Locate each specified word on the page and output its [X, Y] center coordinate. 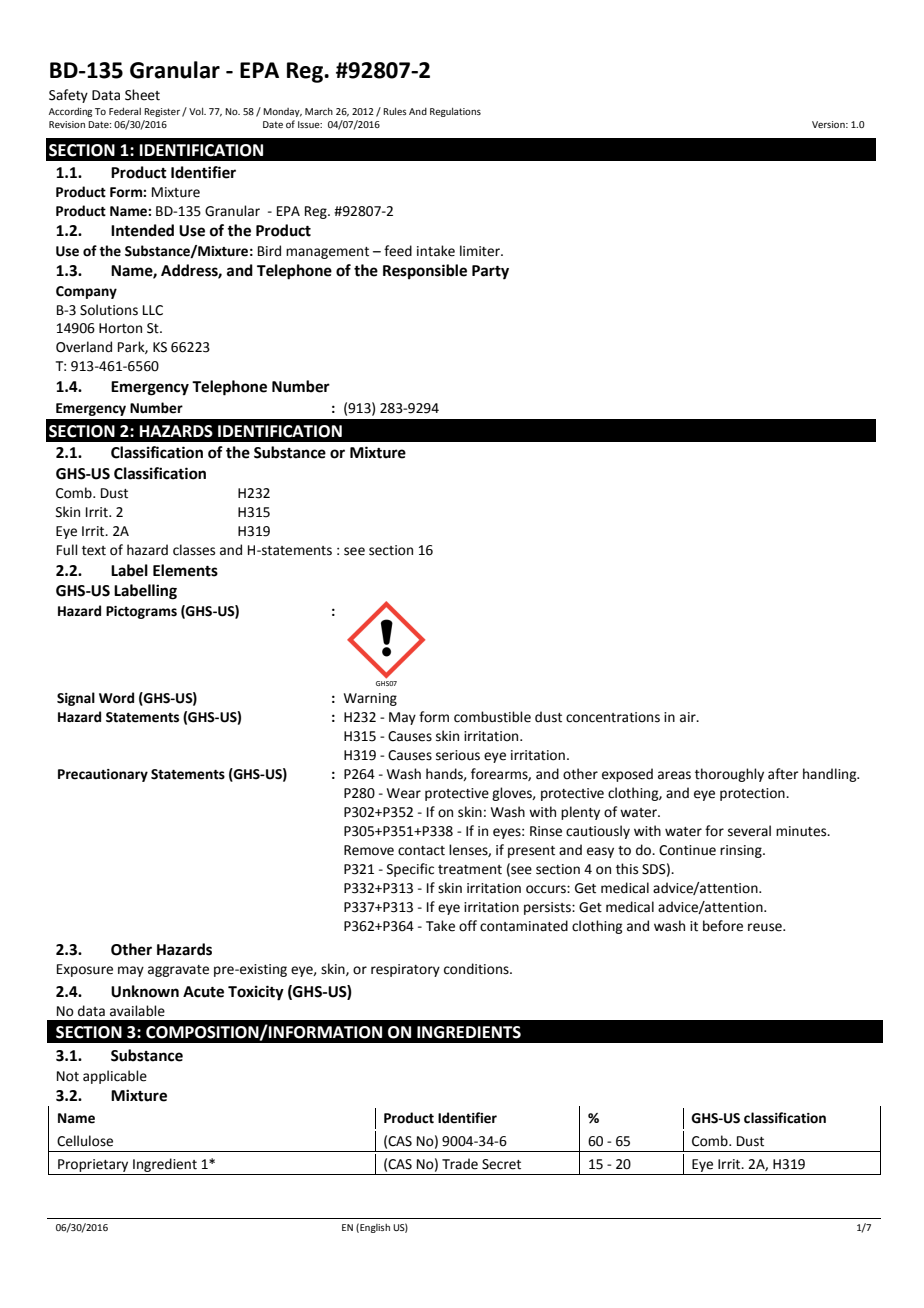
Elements [185, 570]
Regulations [455, 112]
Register [162, 112]
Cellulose [85, 1141]
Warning [370, 699]
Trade [460, 1164]
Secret [501, 1164]
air [689, 717]
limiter [481, 251]
